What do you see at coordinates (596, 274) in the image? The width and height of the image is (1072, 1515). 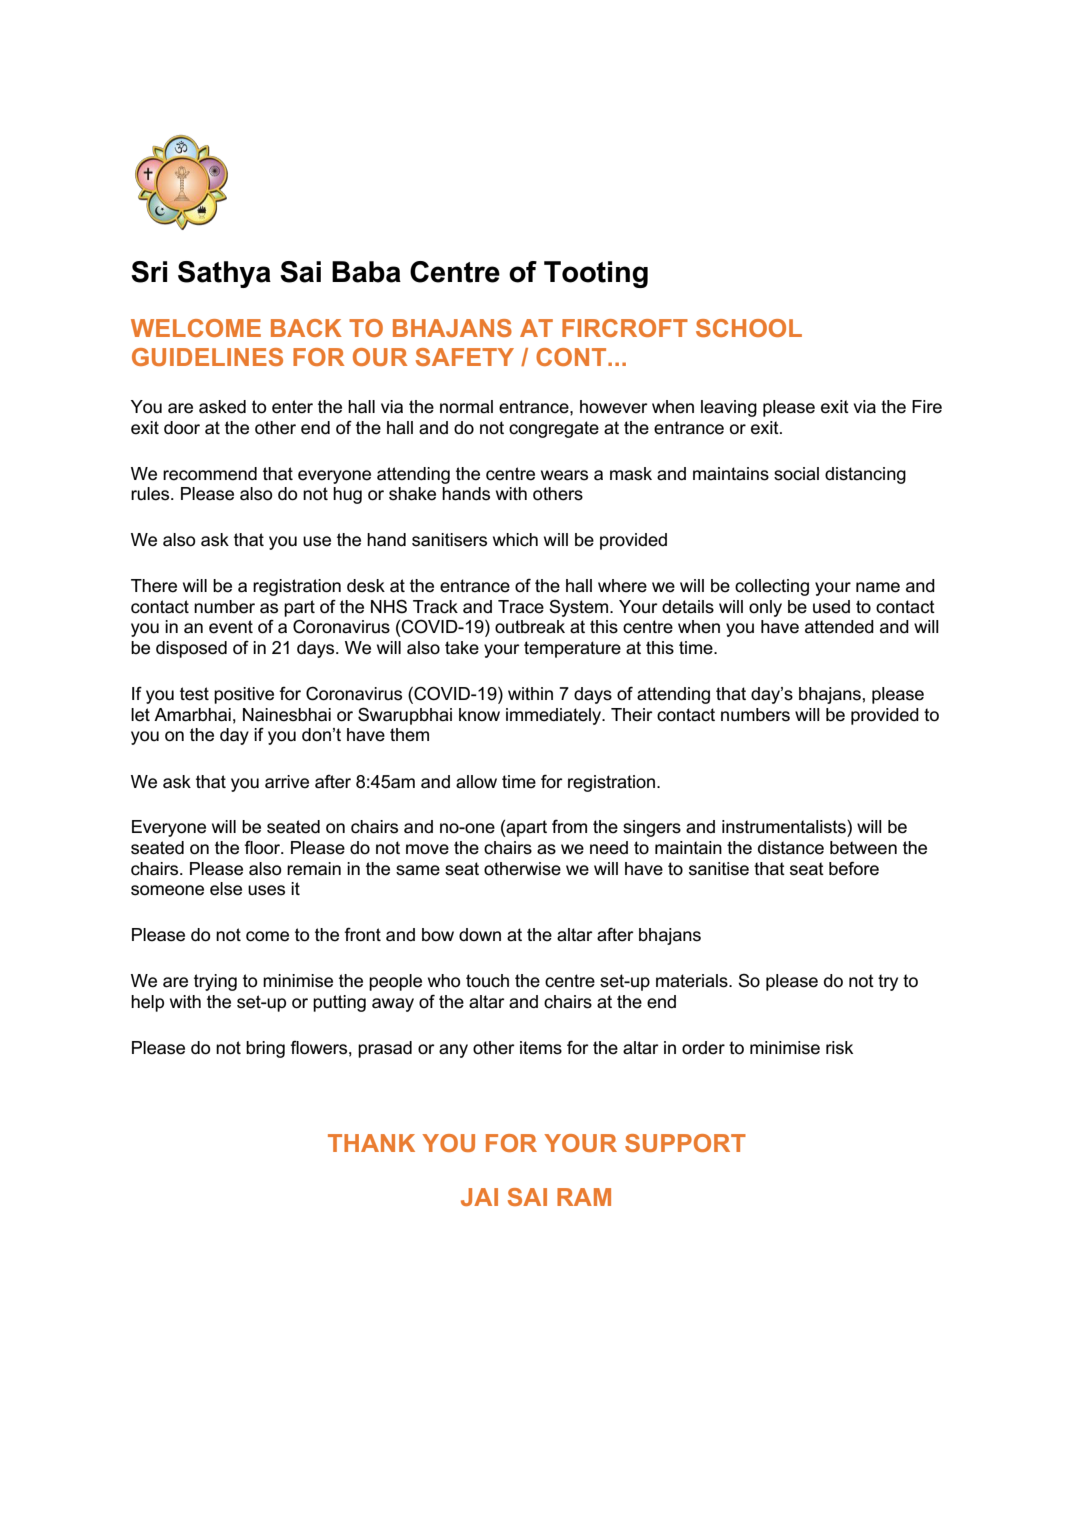 I see `Tooting` at bounding box center [596, 274].
